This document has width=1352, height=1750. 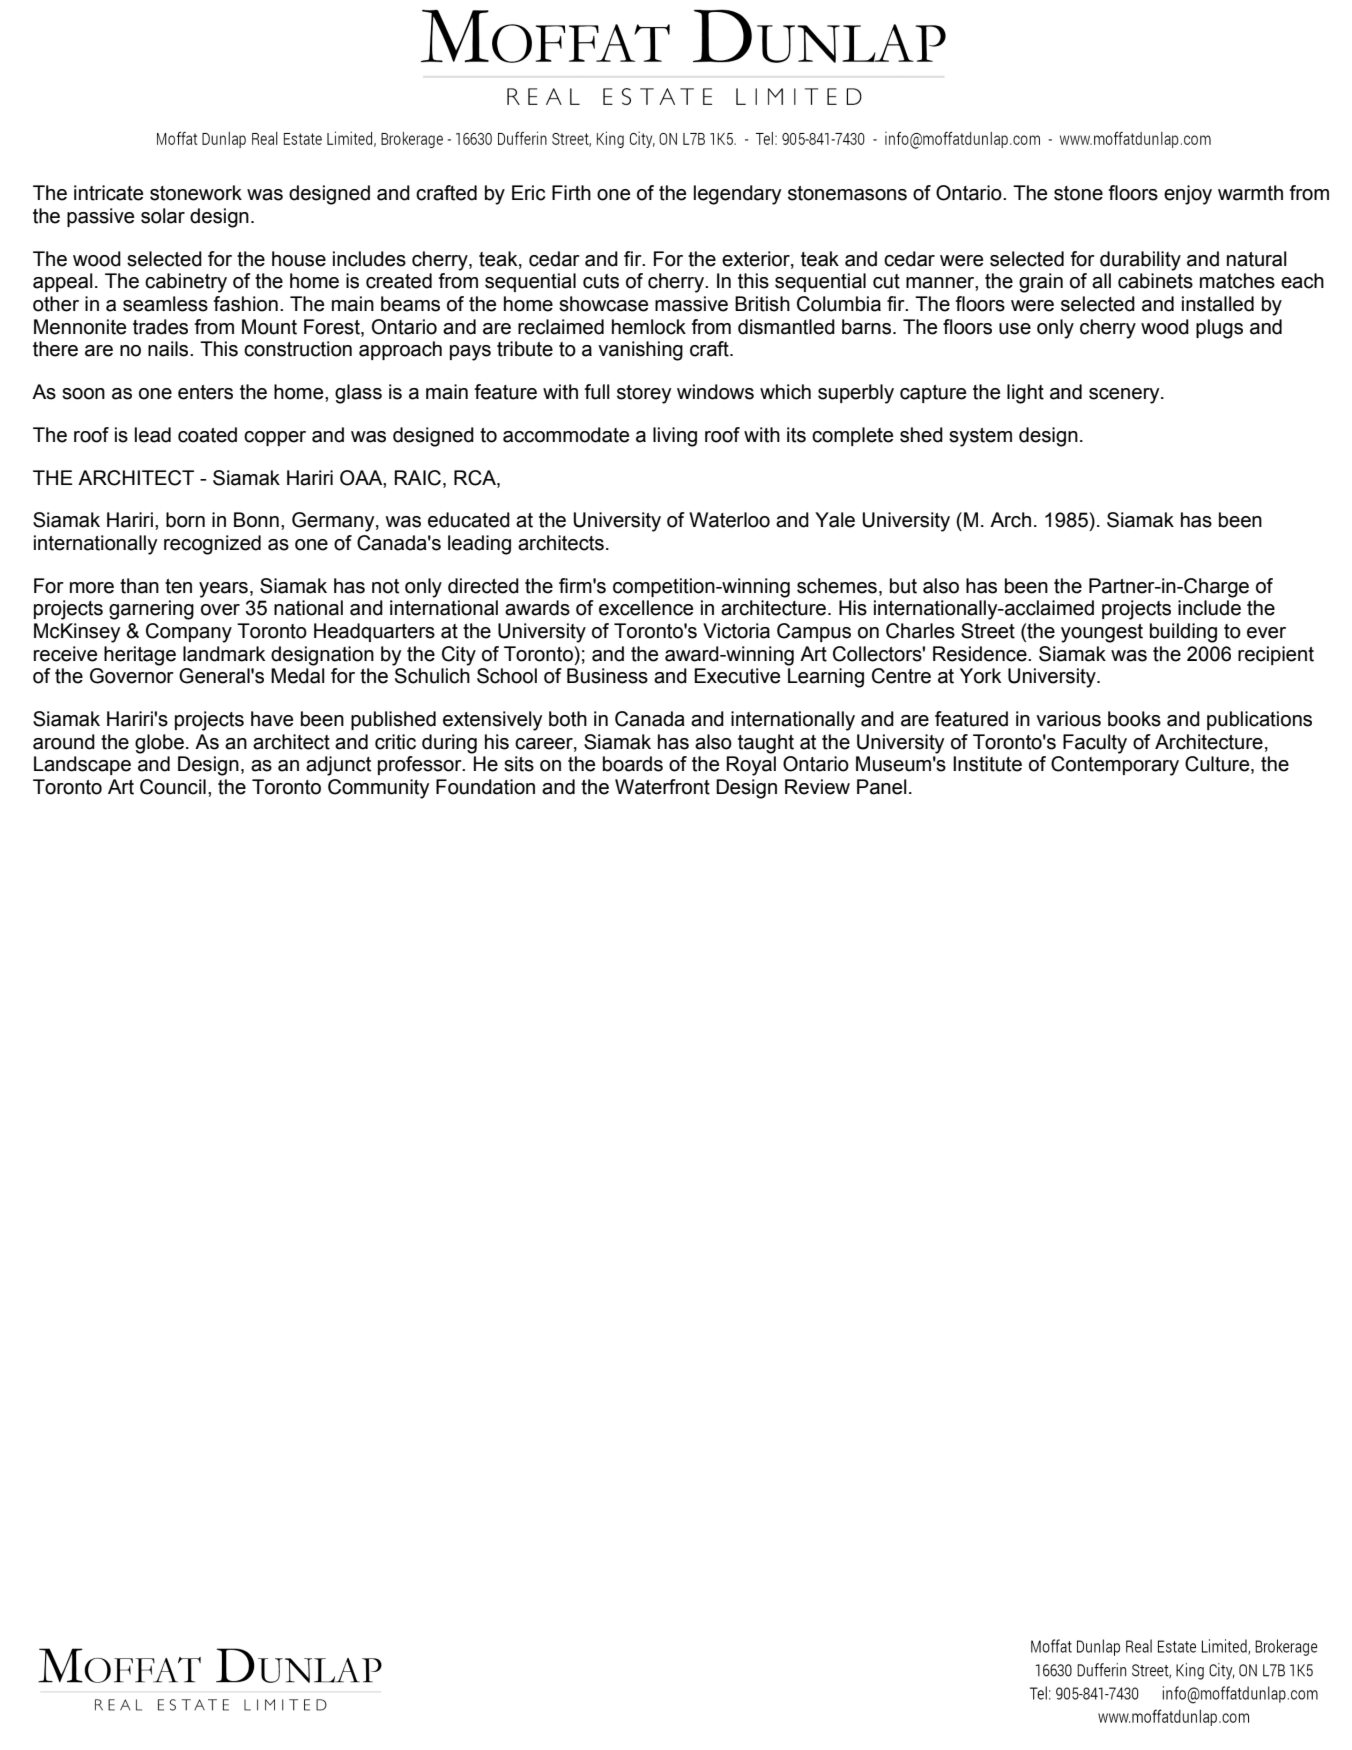 What do you see at coordinates (980, 437) in the document?
I see `system` at bounding box center [980, 437].
